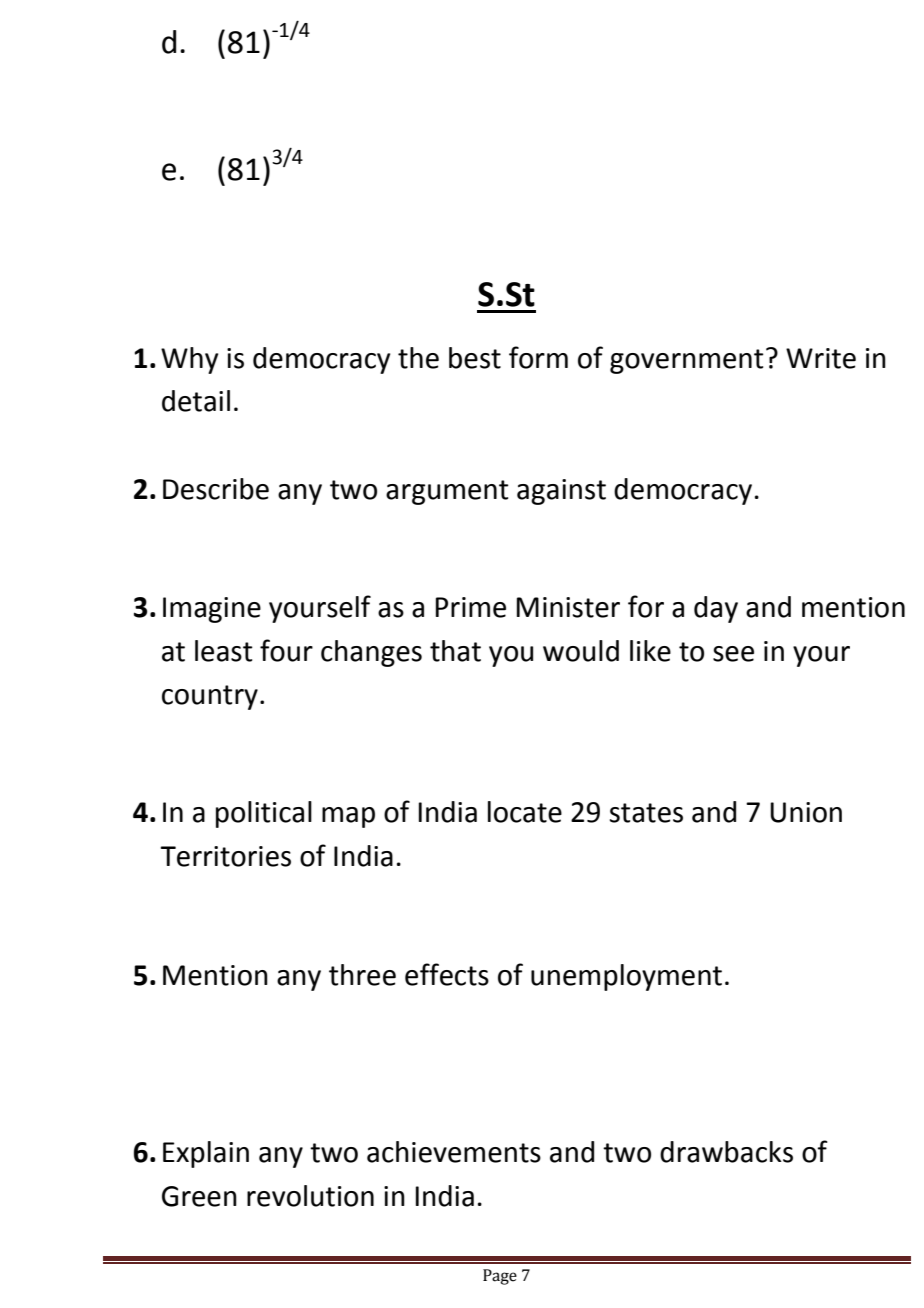  I want to click on revolution, so click(310, 1196).
